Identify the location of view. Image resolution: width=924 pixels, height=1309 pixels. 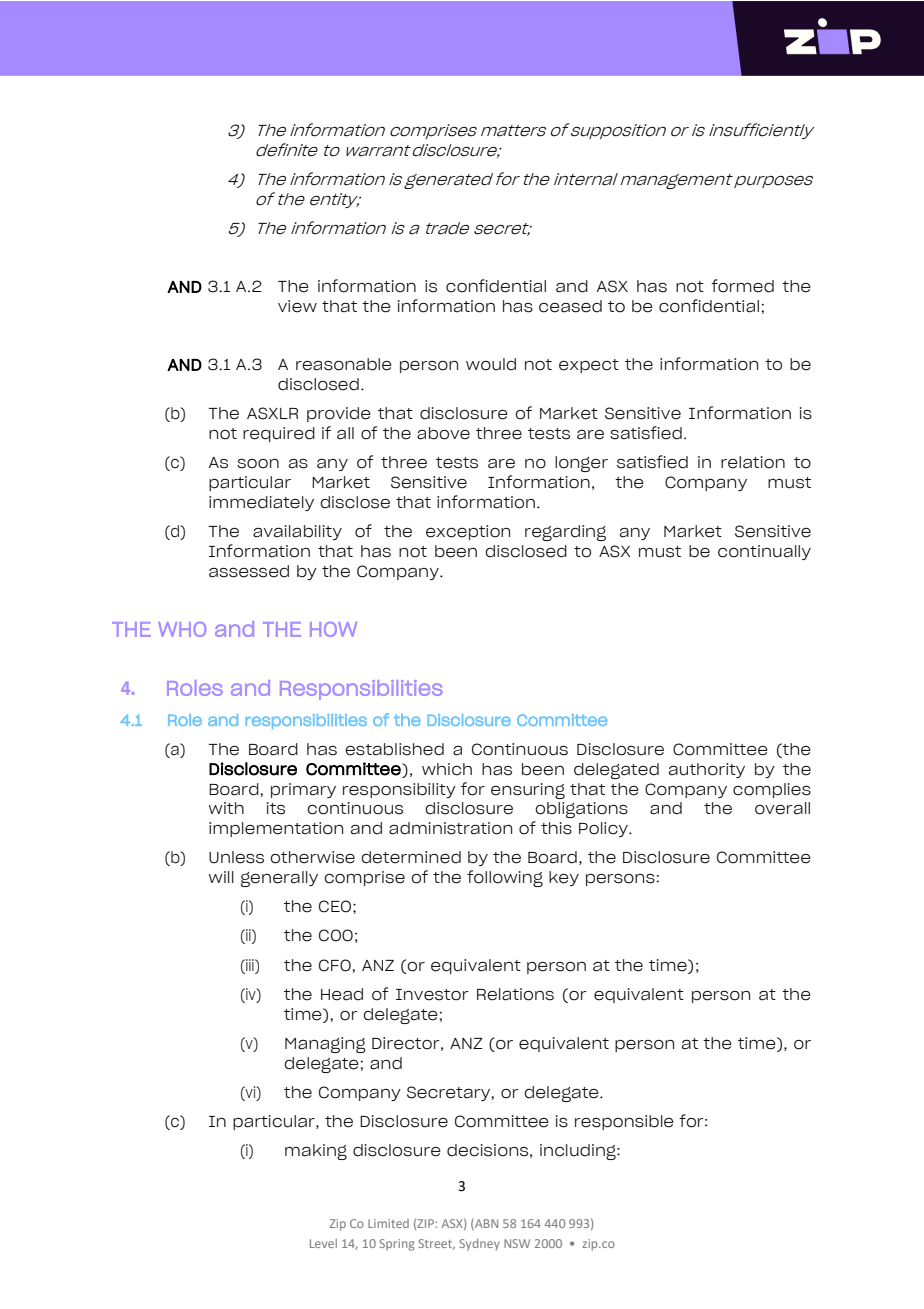
(297, 306).
